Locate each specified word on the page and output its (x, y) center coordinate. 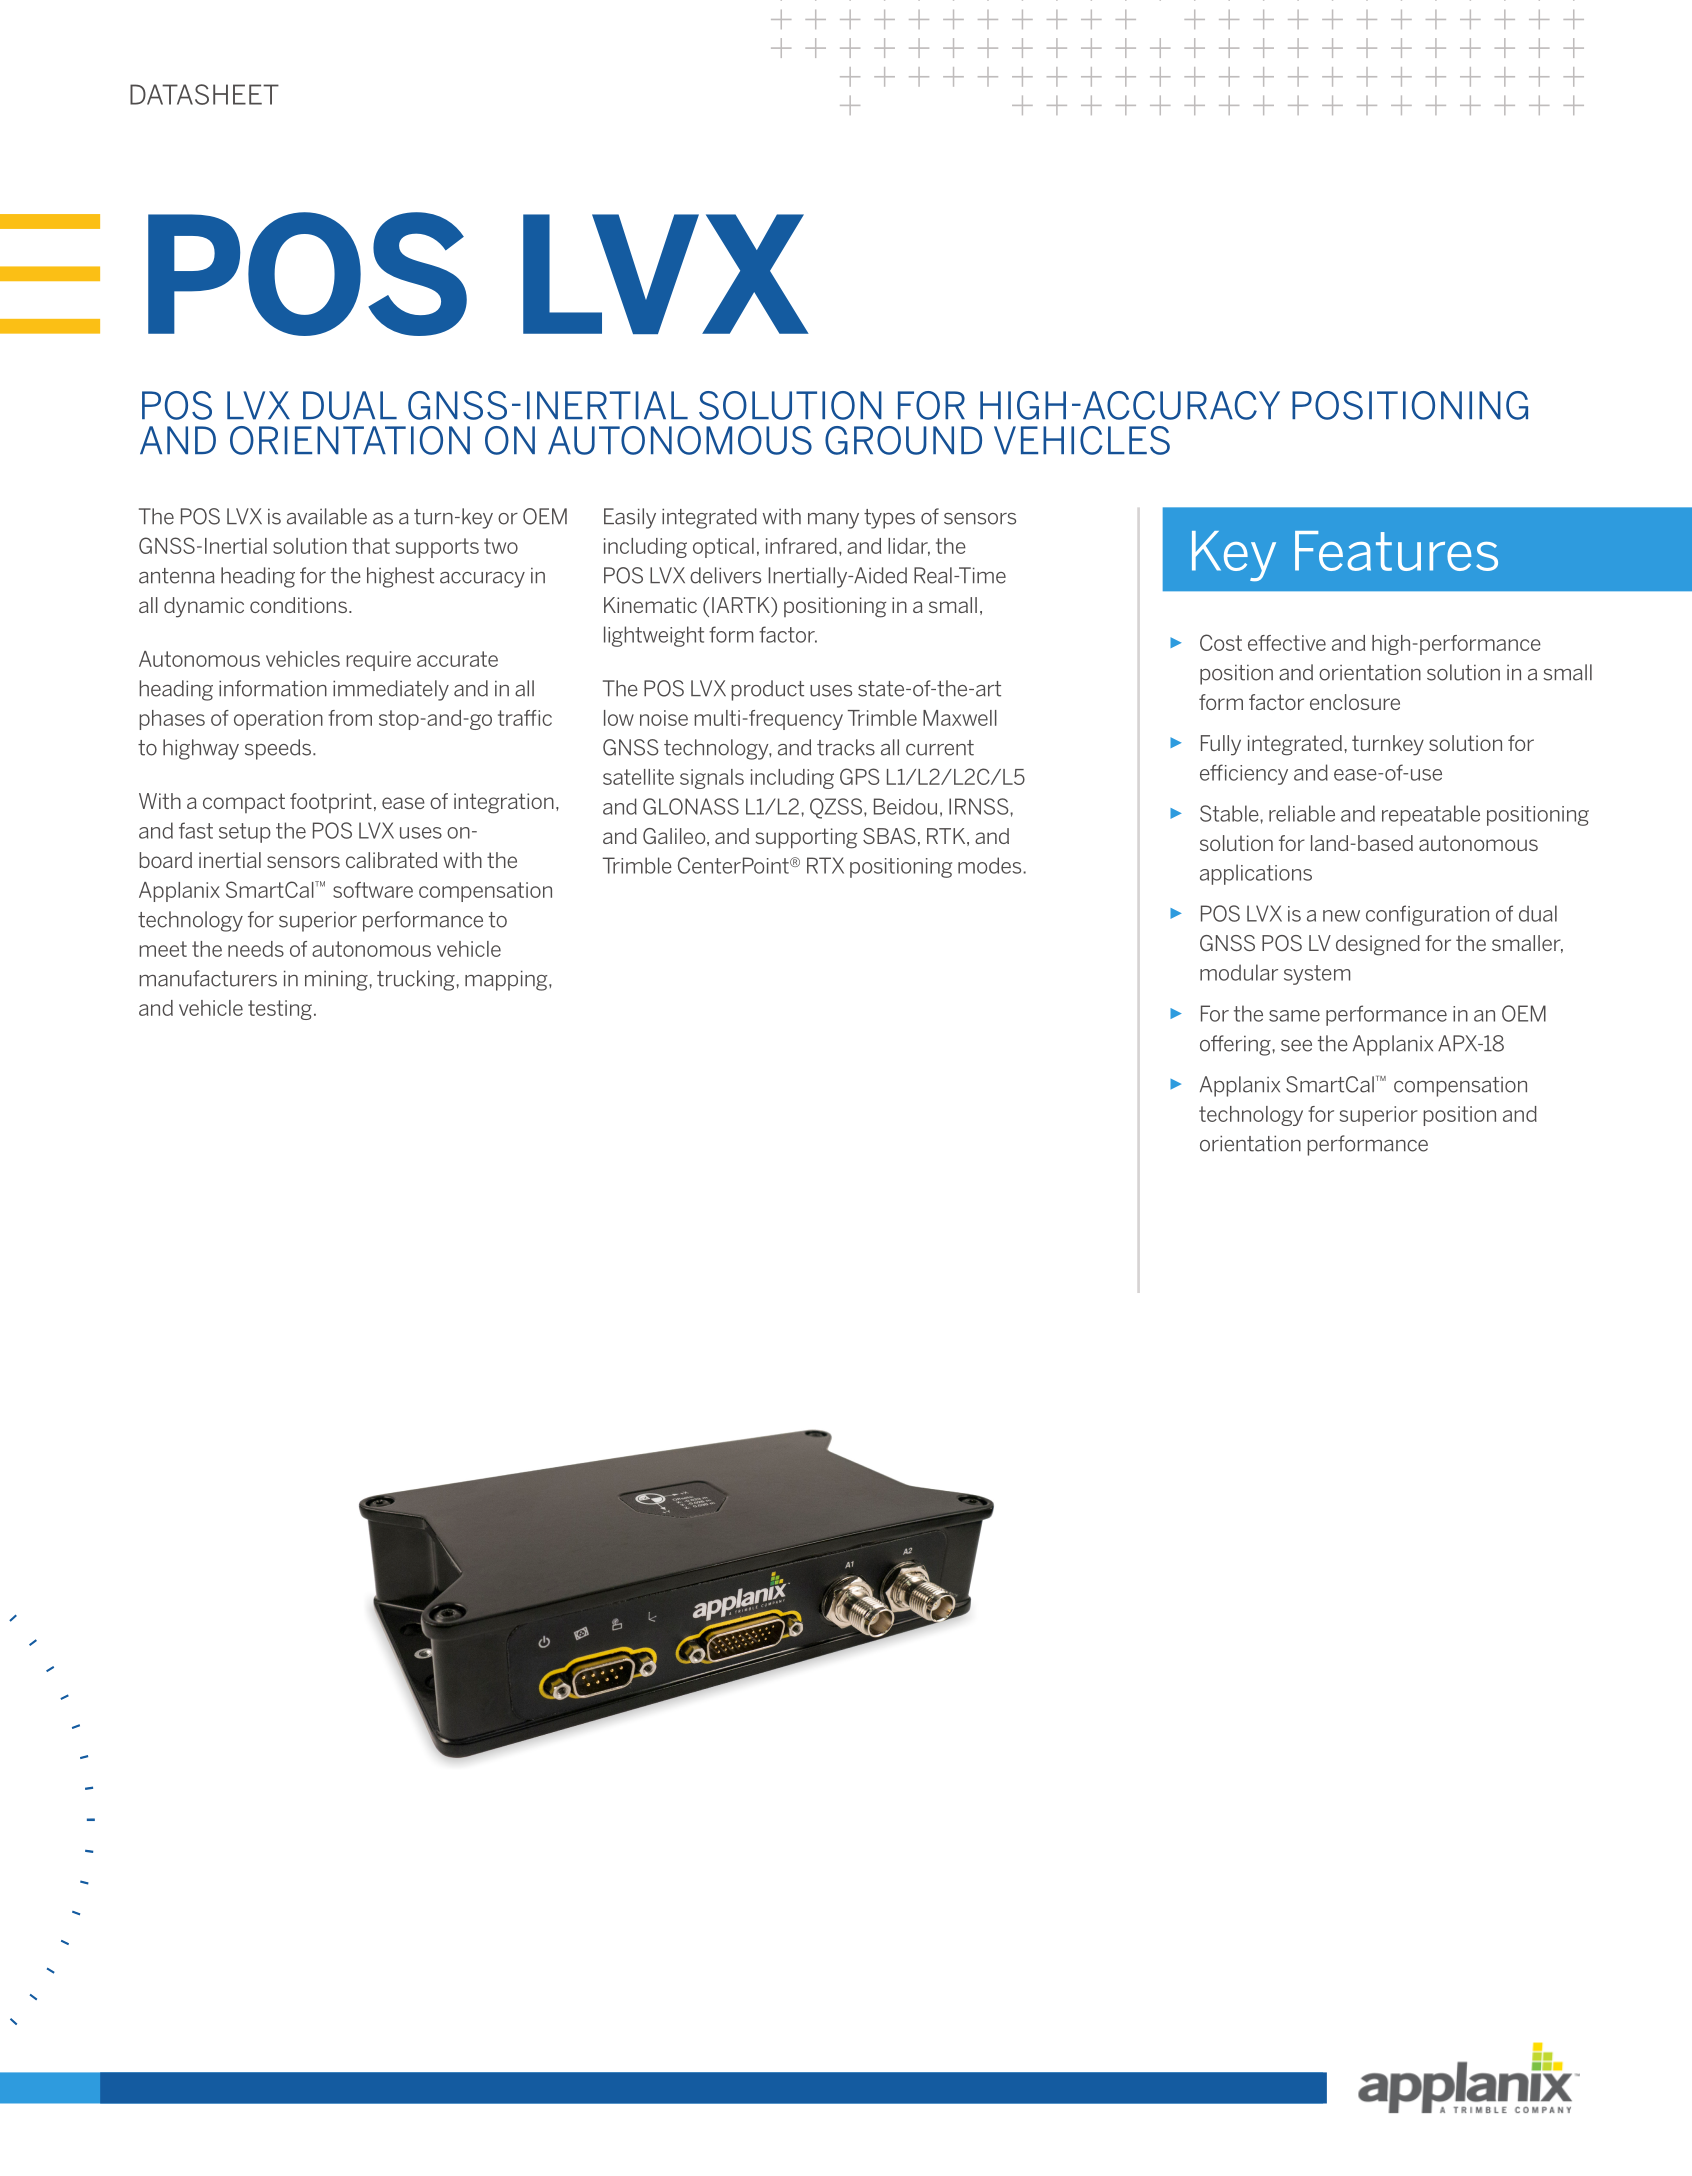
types (889, 519)
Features (1396, 551)
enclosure (1355, 702)
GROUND (903, 440)
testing (280, 1010)
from (350, 718)
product (767, 690)
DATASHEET (204, 94)
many (833, 521)
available (327, 516)
